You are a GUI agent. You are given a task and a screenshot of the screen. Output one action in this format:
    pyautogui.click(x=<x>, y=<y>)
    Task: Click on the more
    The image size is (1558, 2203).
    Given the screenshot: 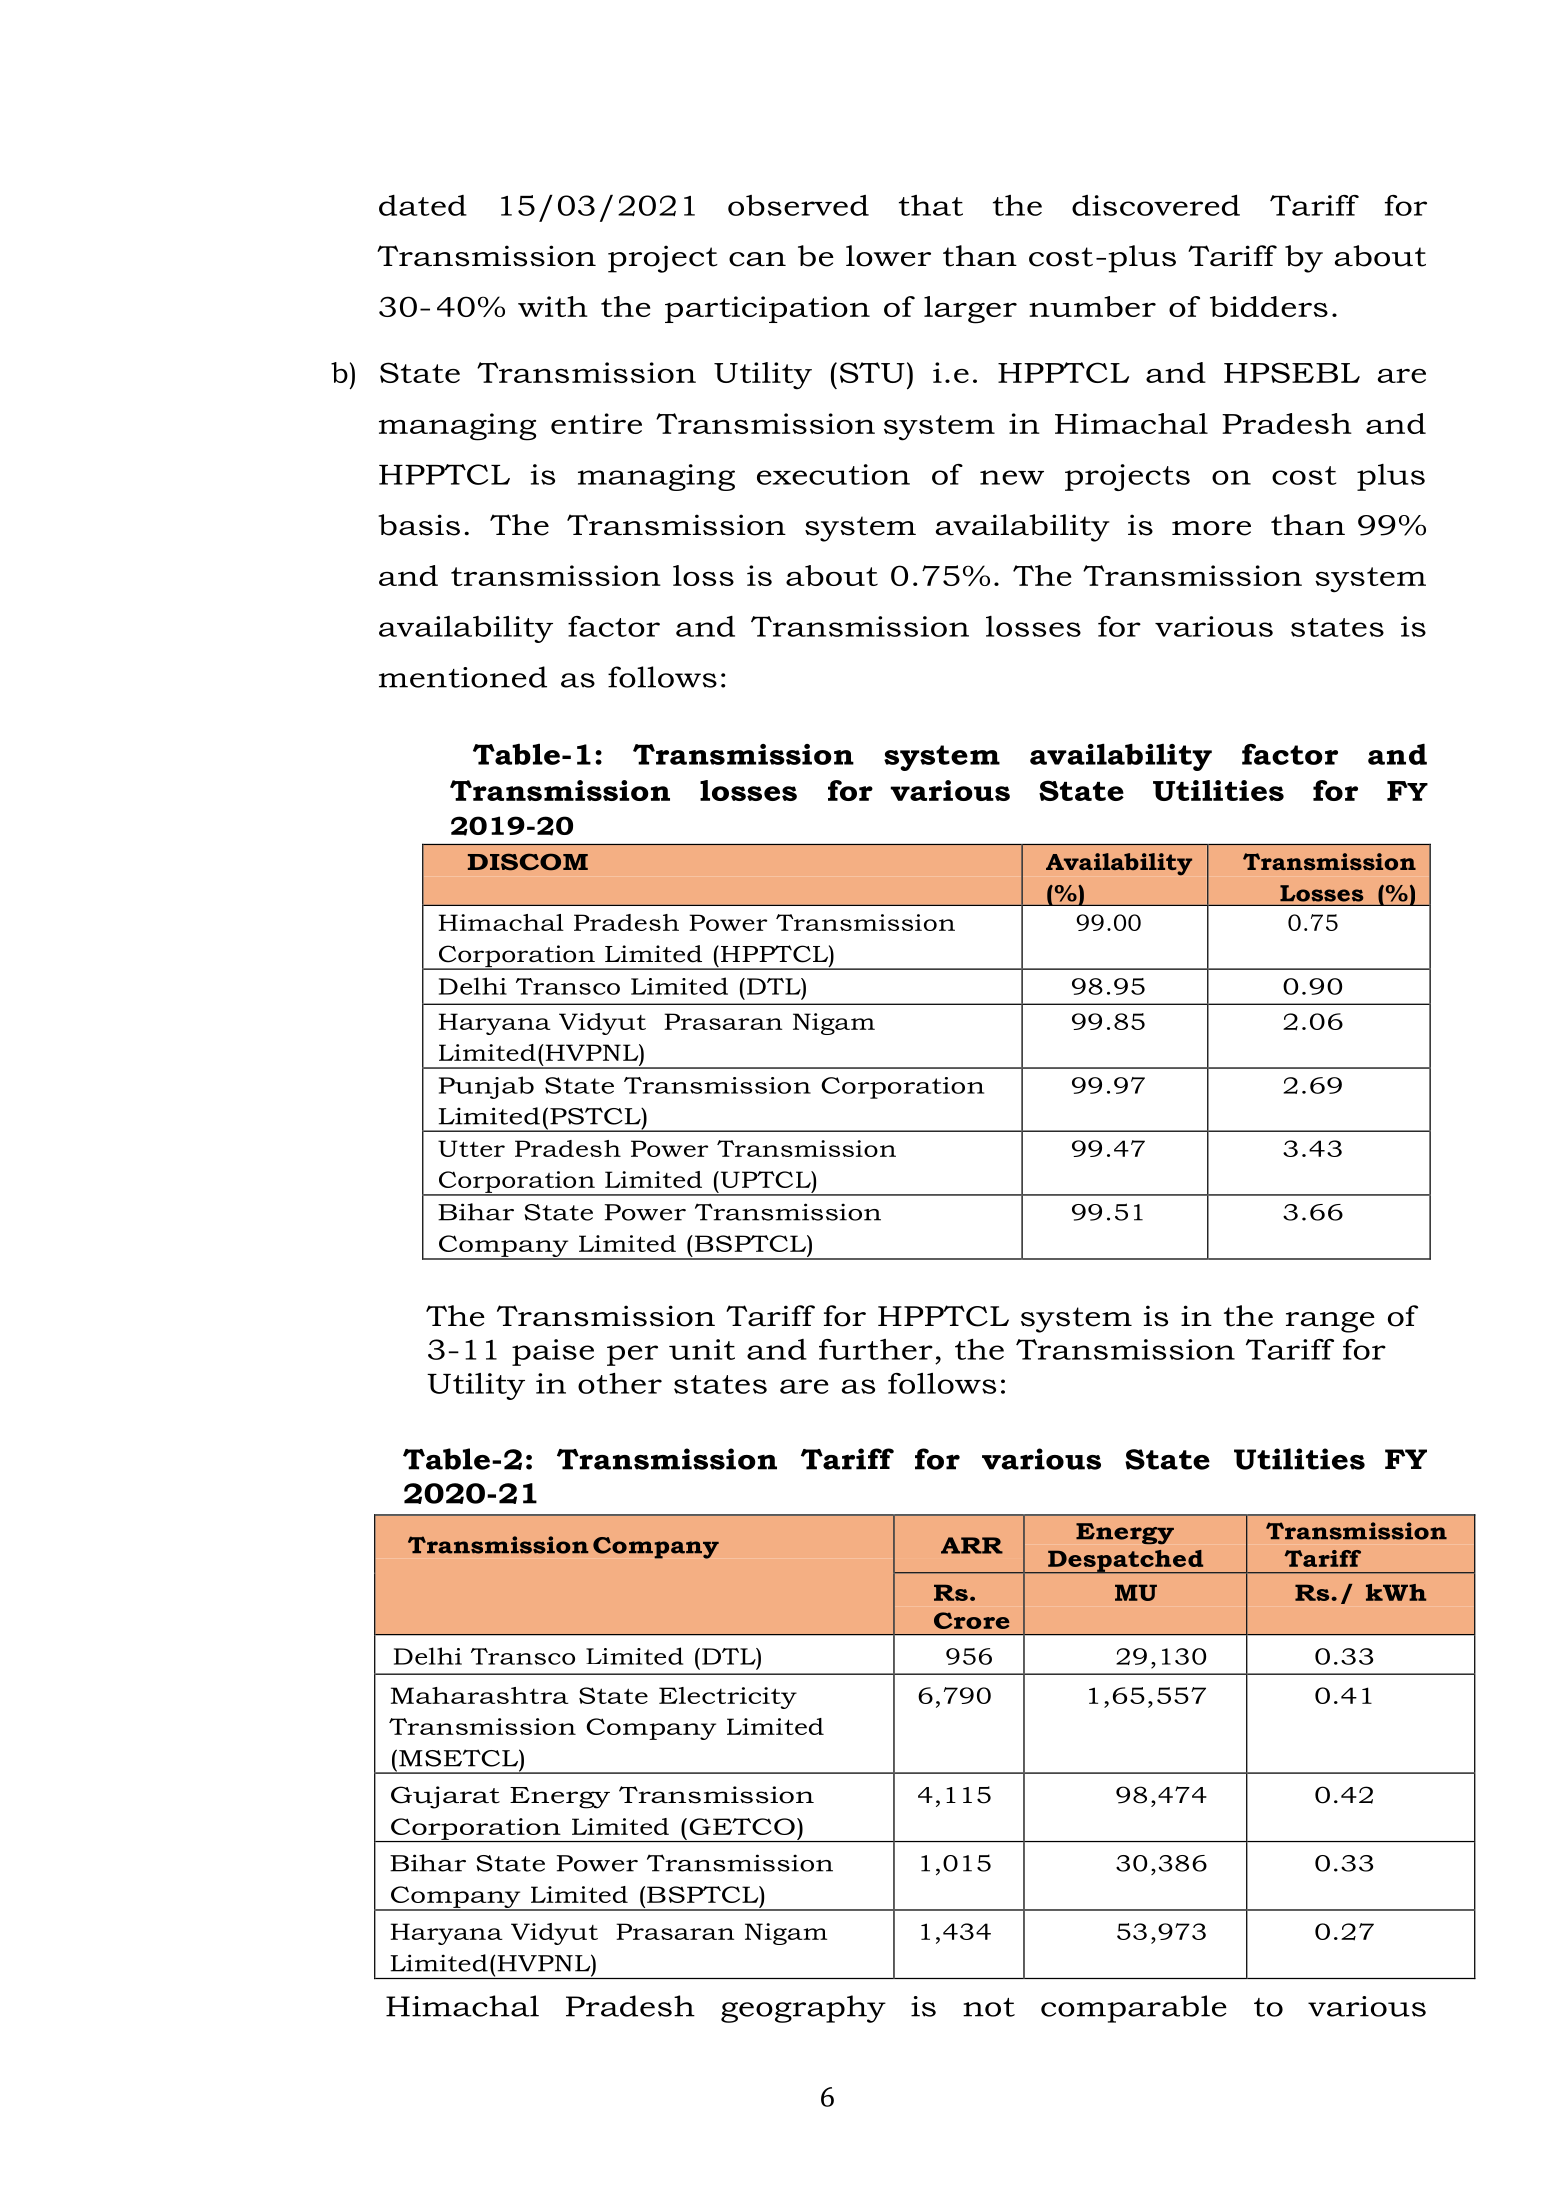 What is the action you would take?
    pyautogui.click(x=1211, y=528)
